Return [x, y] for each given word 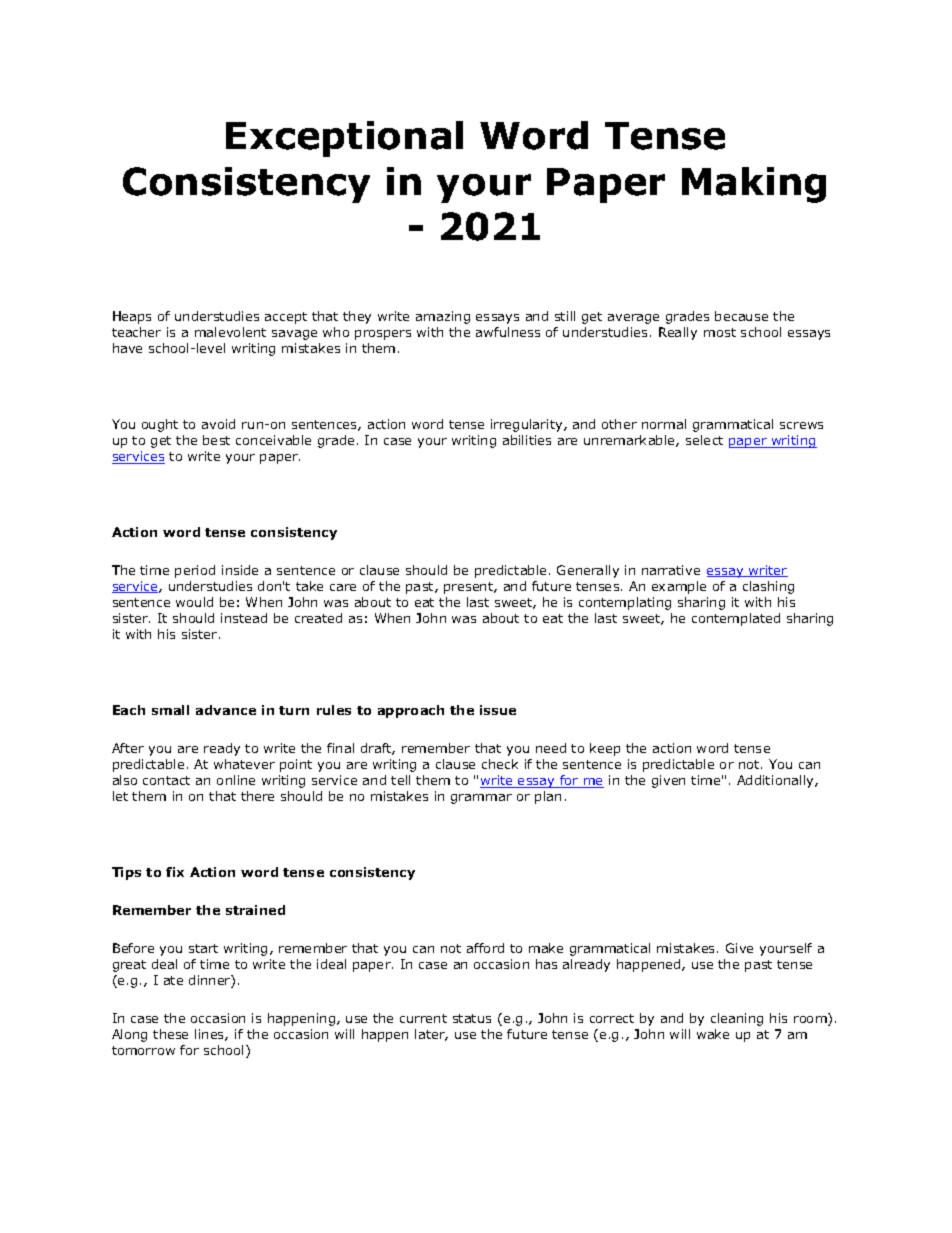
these [170, 1034]
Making [754, 185]
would [194, 602]
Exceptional [344, 139]
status [472, 1018]
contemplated [736, 619]
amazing [443, 317]
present [469, 588]
